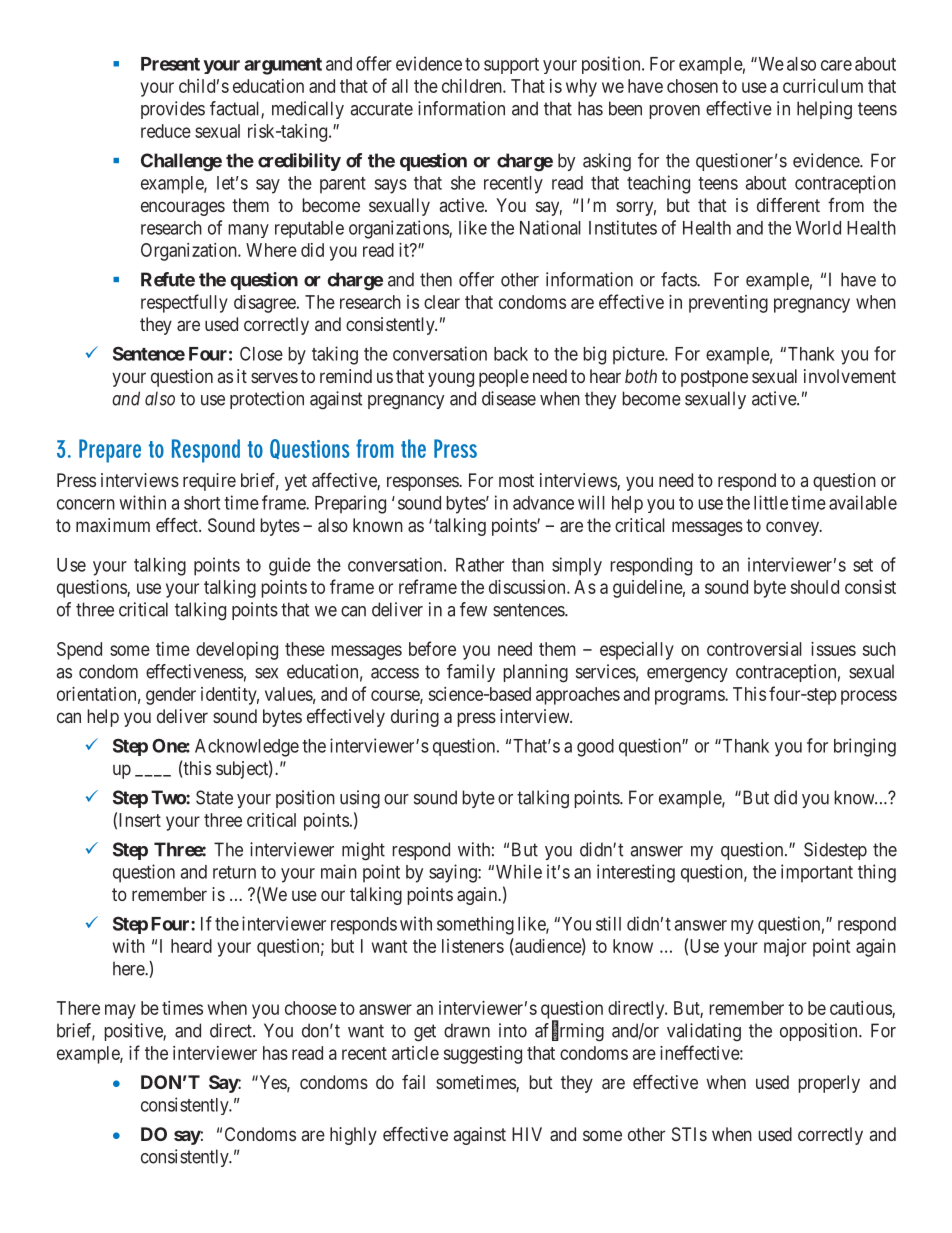 This screenshot has width=952, height=1233. What do you see at coordinates (473, 609) in the screenshot?
I see `few` at bounding box center [473, 609].
